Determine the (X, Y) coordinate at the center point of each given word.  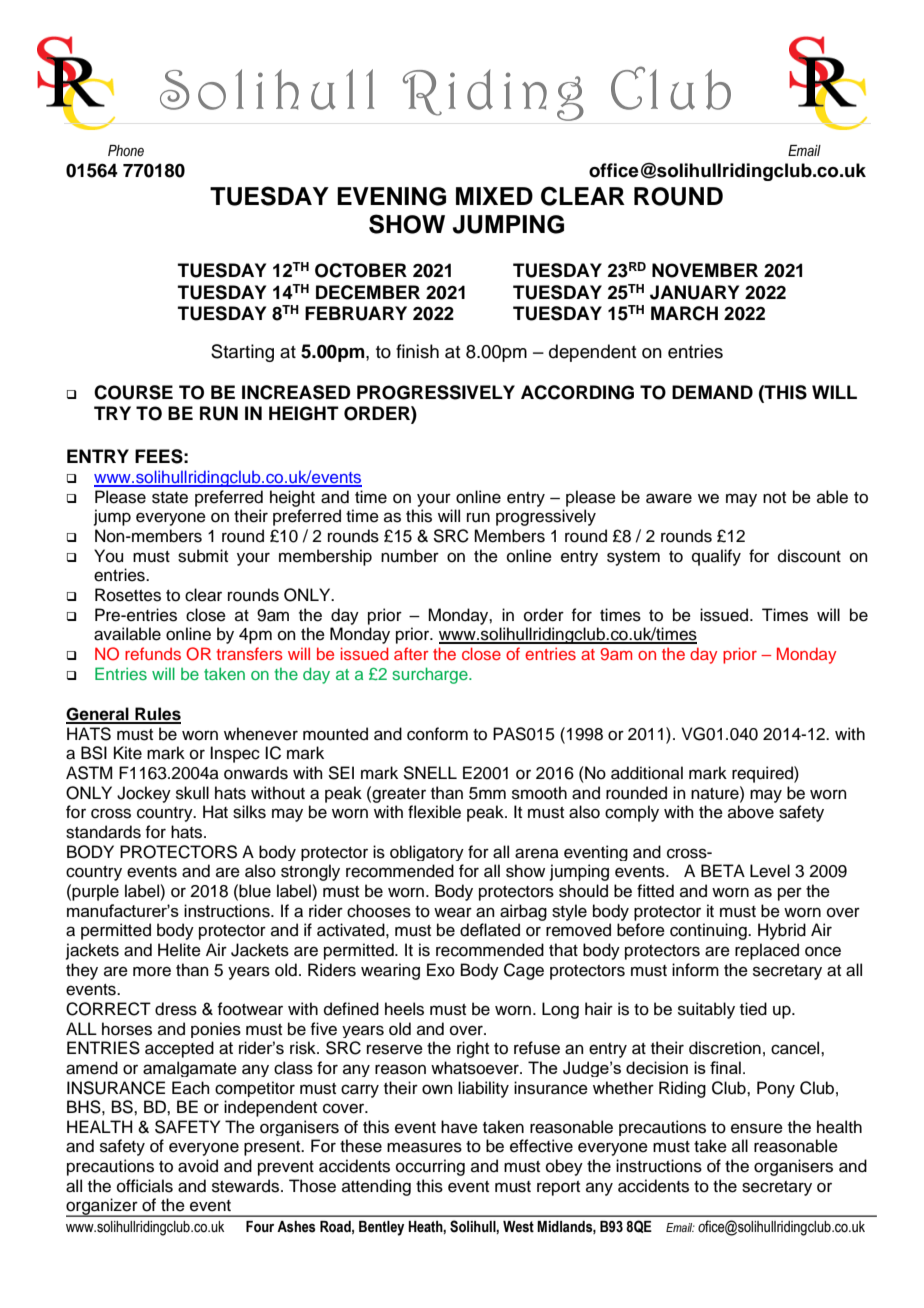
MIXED (494, 196)
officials (145, 1186)
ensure (757, 1128)
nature (716, 793)
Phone (126, 151)
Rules (157, 715)
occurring (430, 1167)
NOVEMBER (705, 270)
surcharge (431, 675)
